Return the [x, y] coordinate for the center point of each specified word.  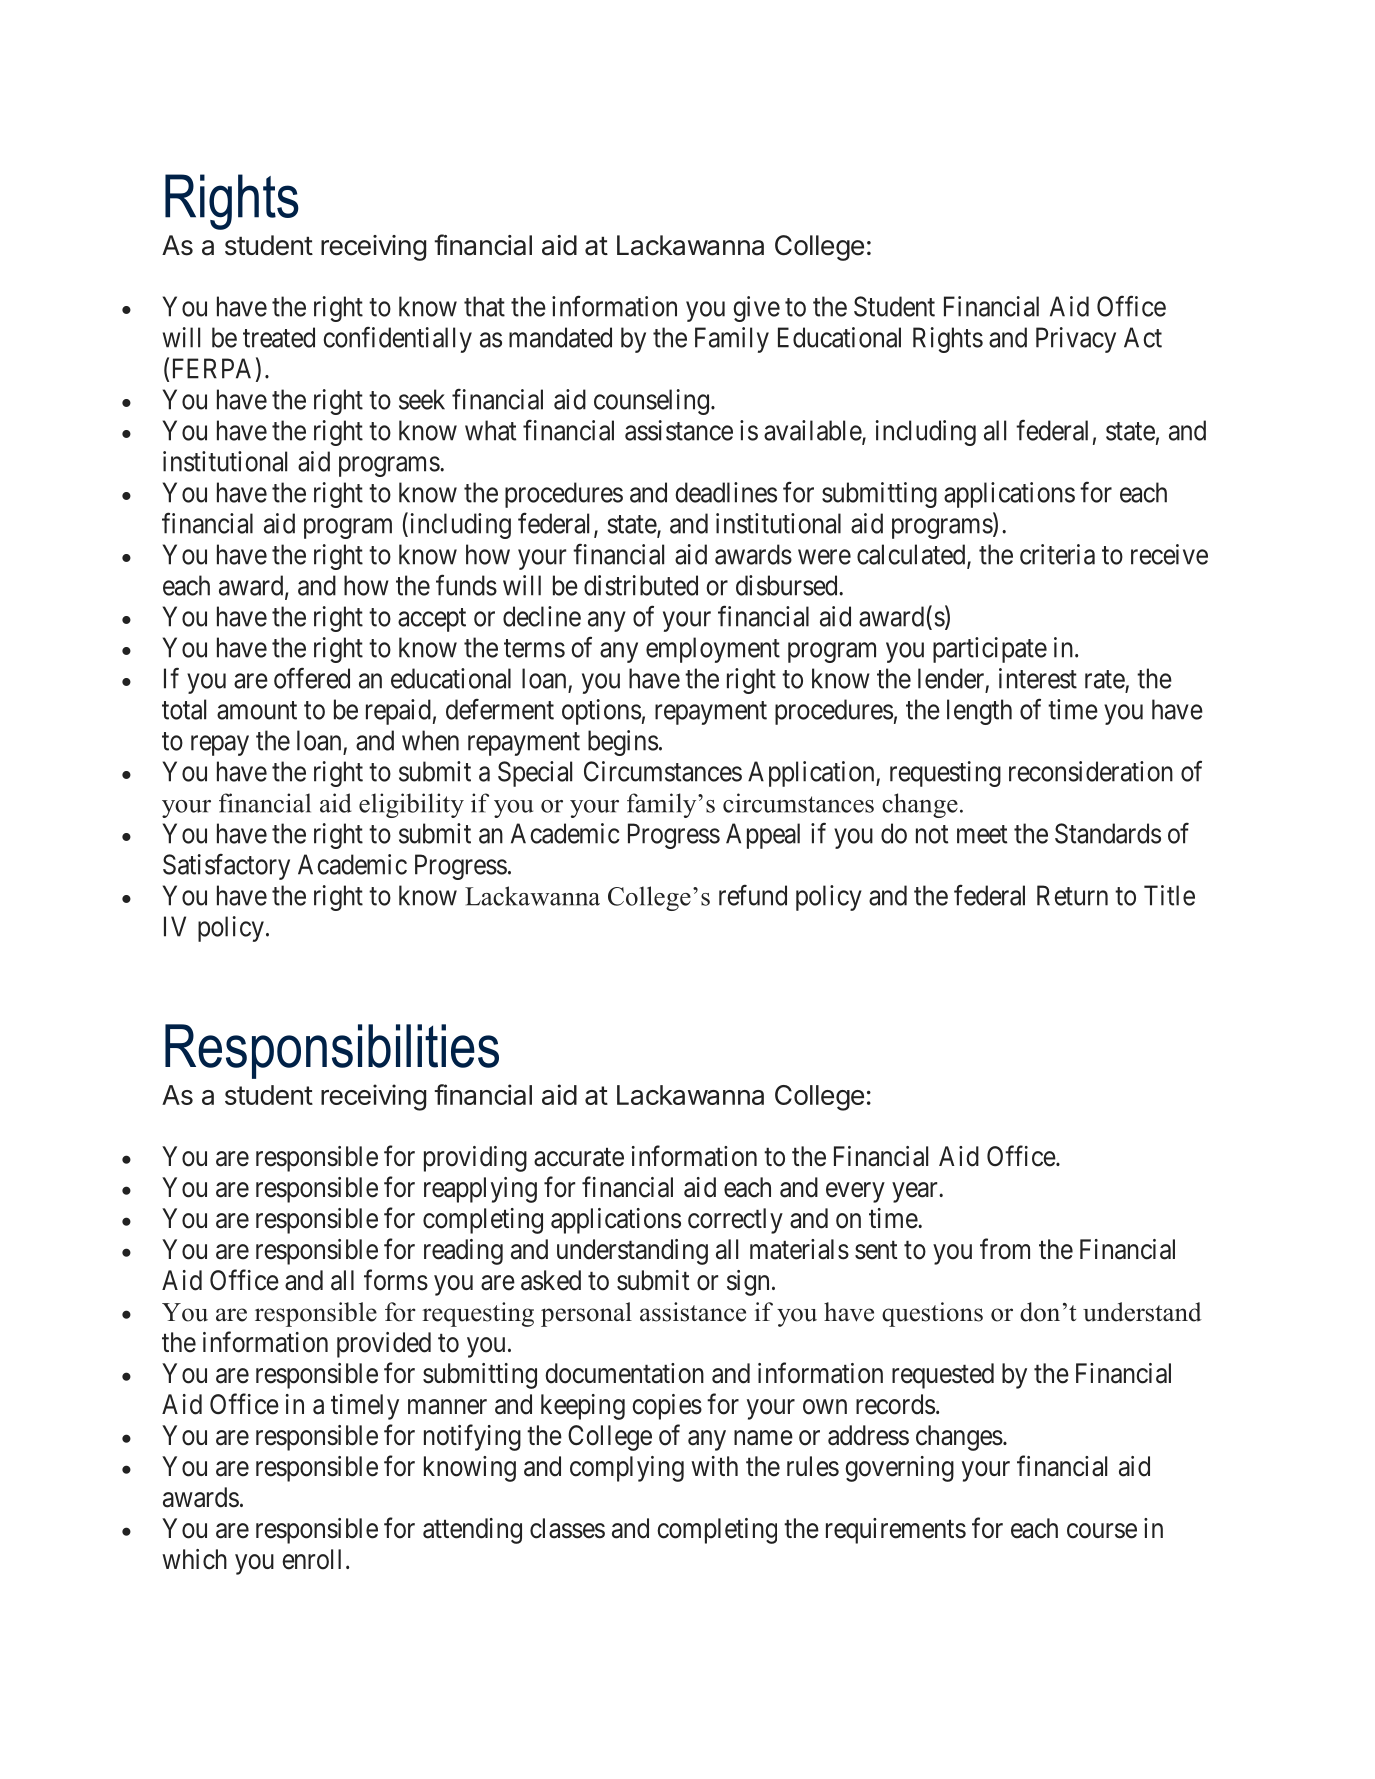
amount [257, 710]
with [714, 1466]
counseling [651, 402]
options [601, 712]
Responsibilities [332, 1051]
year [916, 1192]
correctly [735, 1221]
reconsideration [1091, 771]
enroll [311, 1559]
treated [279, 337]
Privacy [1076, 340]
